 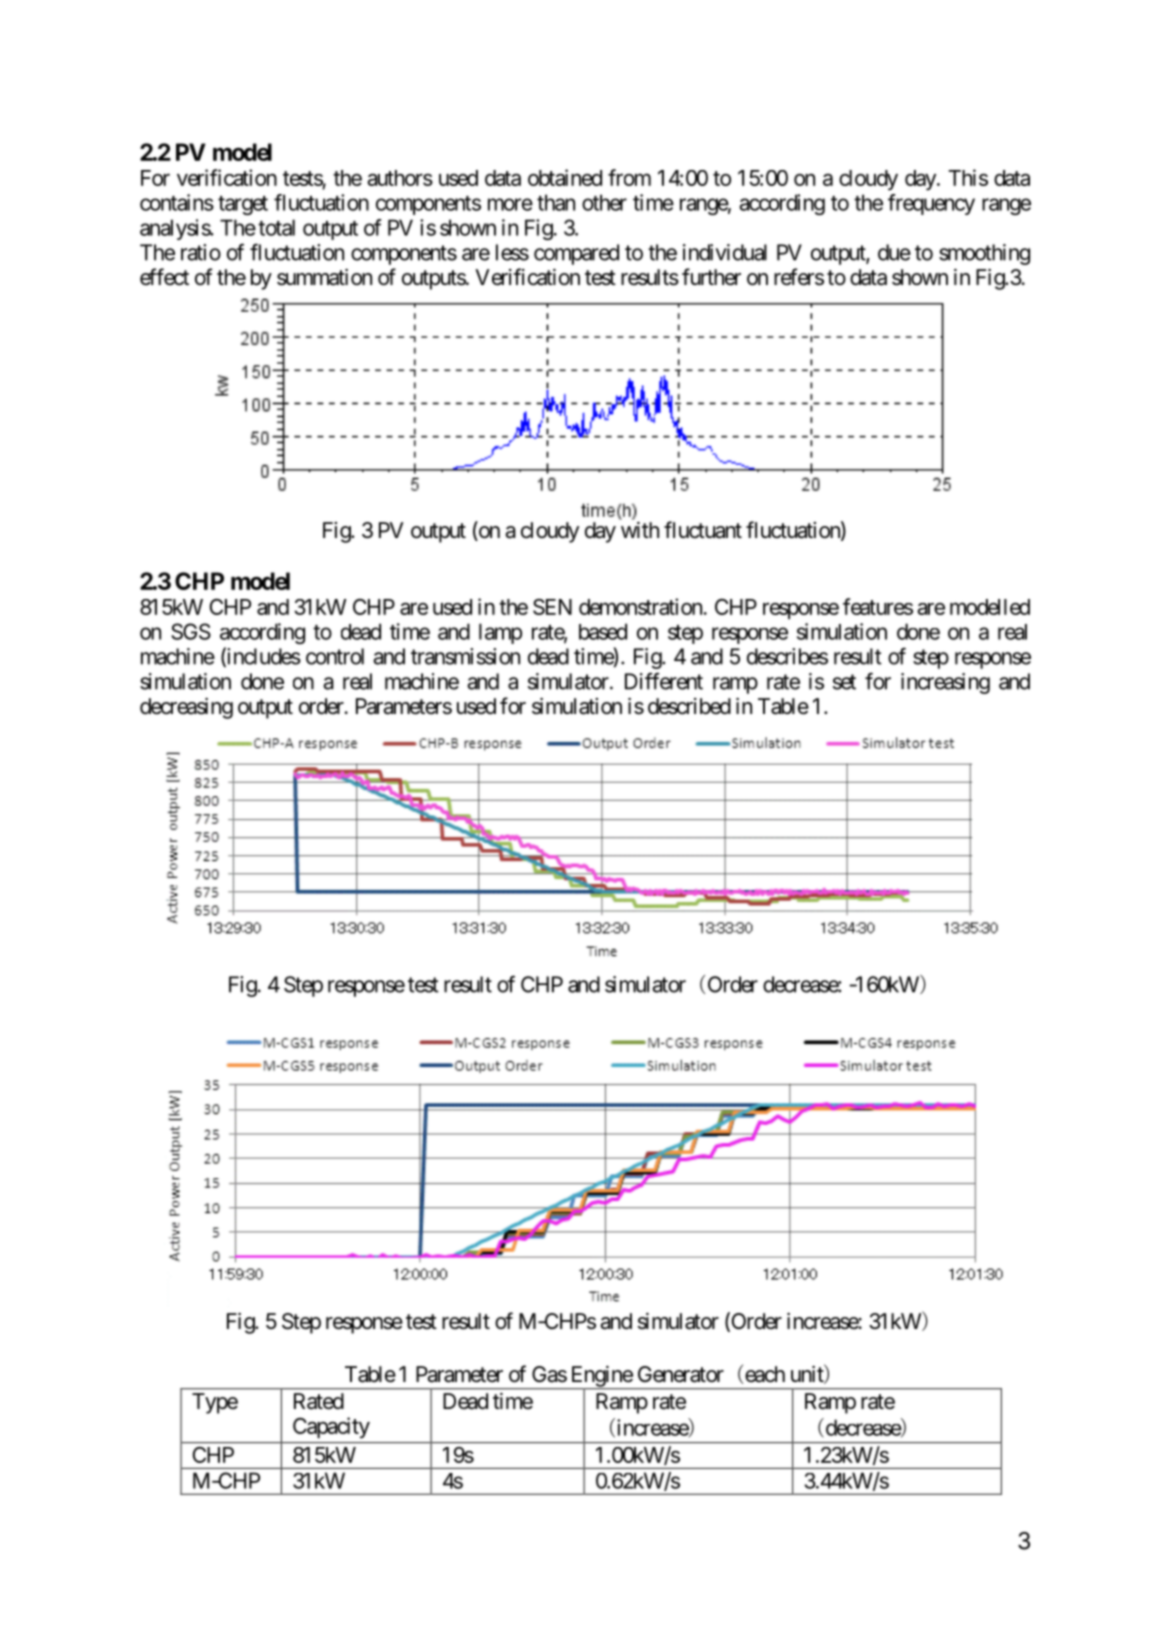 What do you see at coordinates (552, 607) in the page?
I see `SEN` at bounding box center [552, 607].
